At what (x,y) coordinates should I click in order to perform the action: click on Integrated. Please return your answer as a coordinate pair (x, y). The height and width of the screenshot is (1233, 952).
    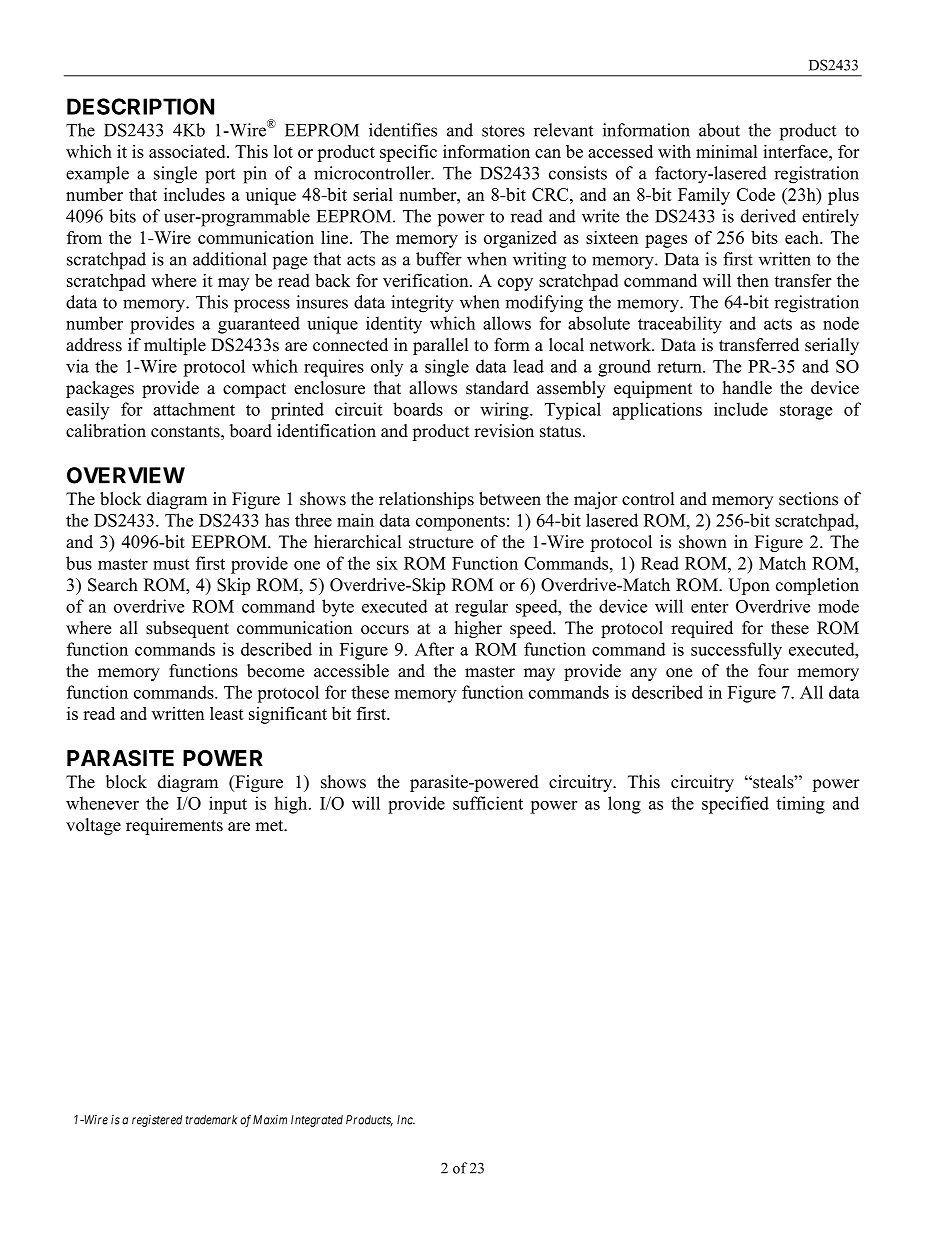
    Looking at the image, I should click on (317, 1121).
